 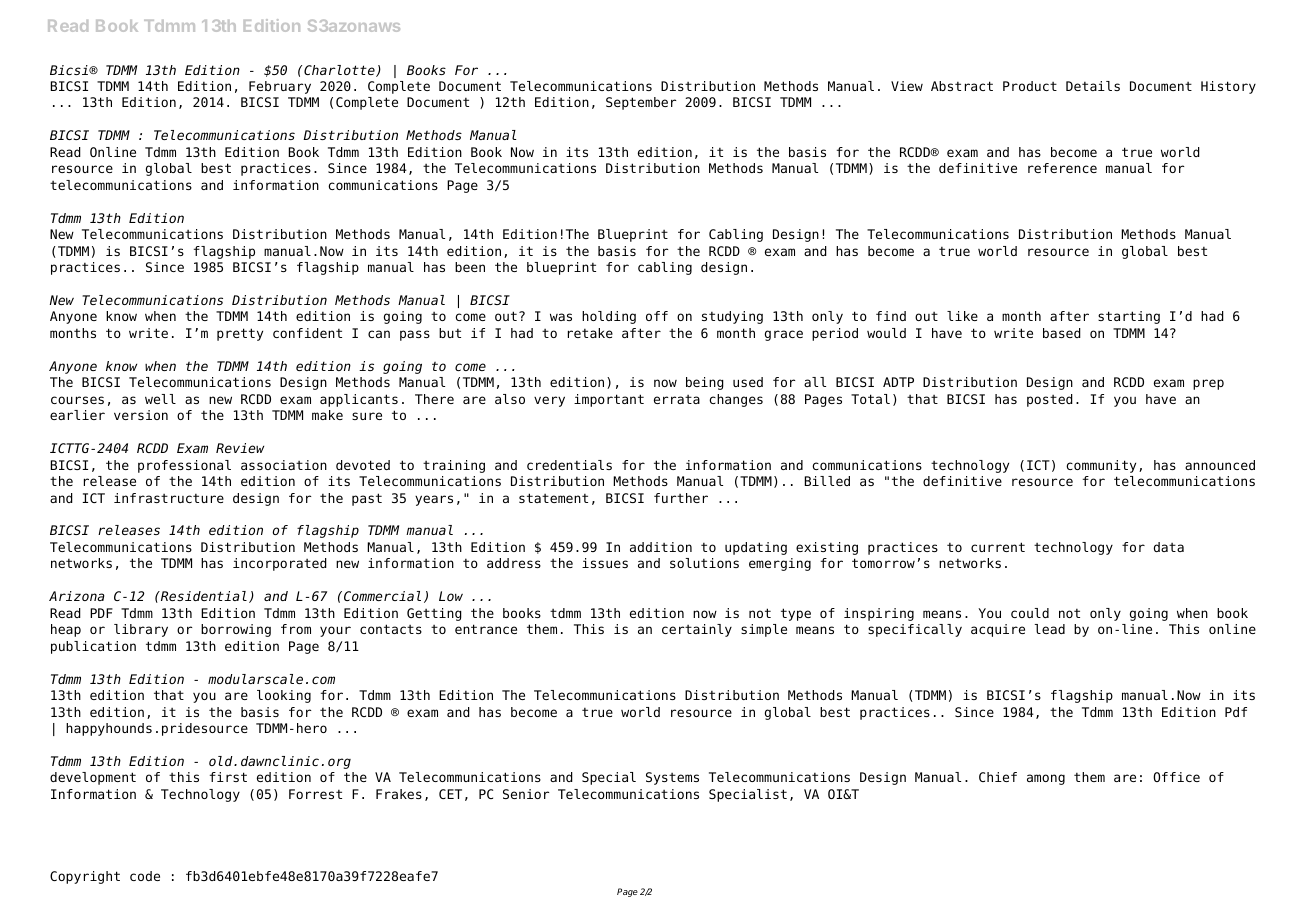 I want to click on September, so click(x=641, y=103).
